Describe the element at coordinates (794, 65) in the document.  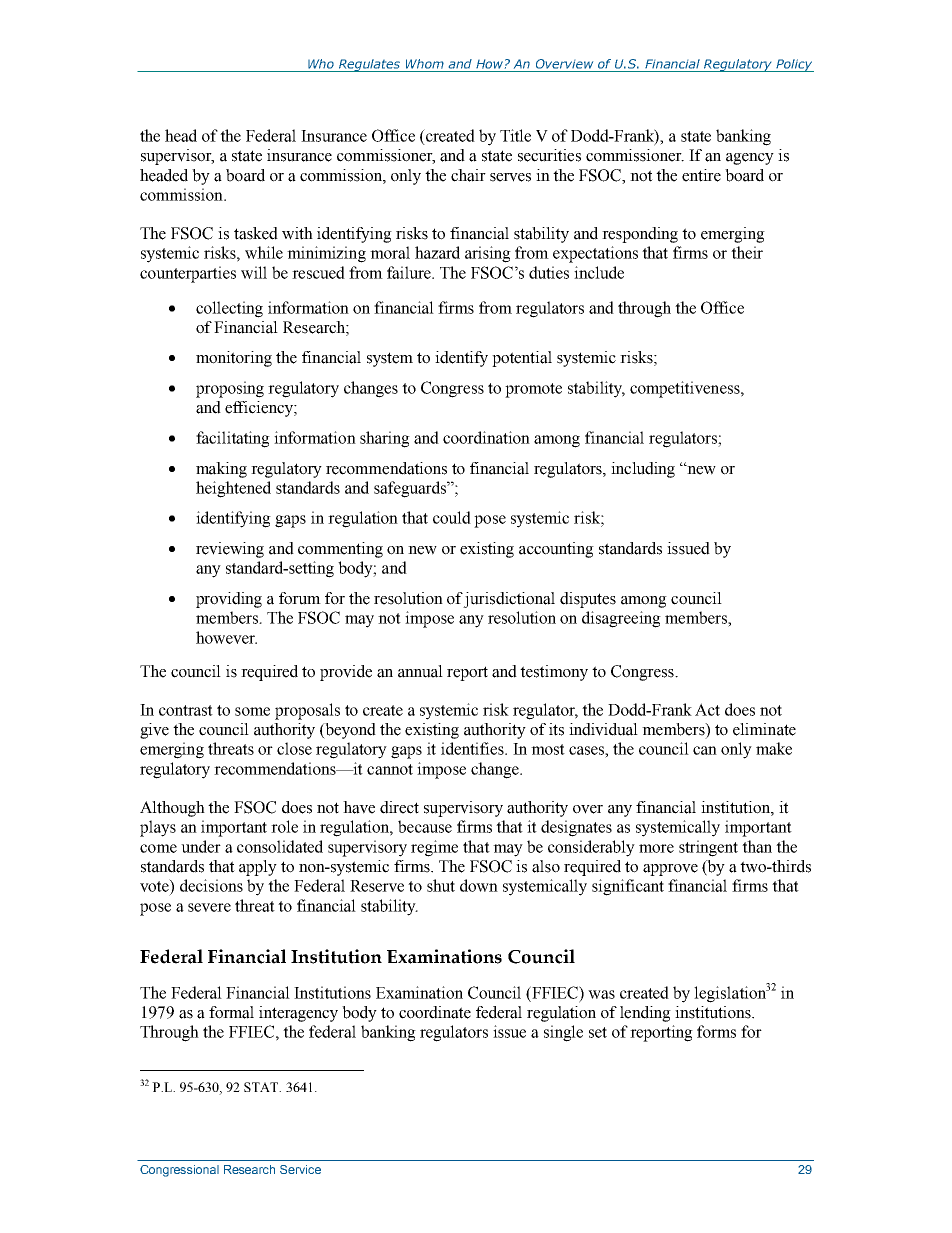
I see `Policy` at that location.
